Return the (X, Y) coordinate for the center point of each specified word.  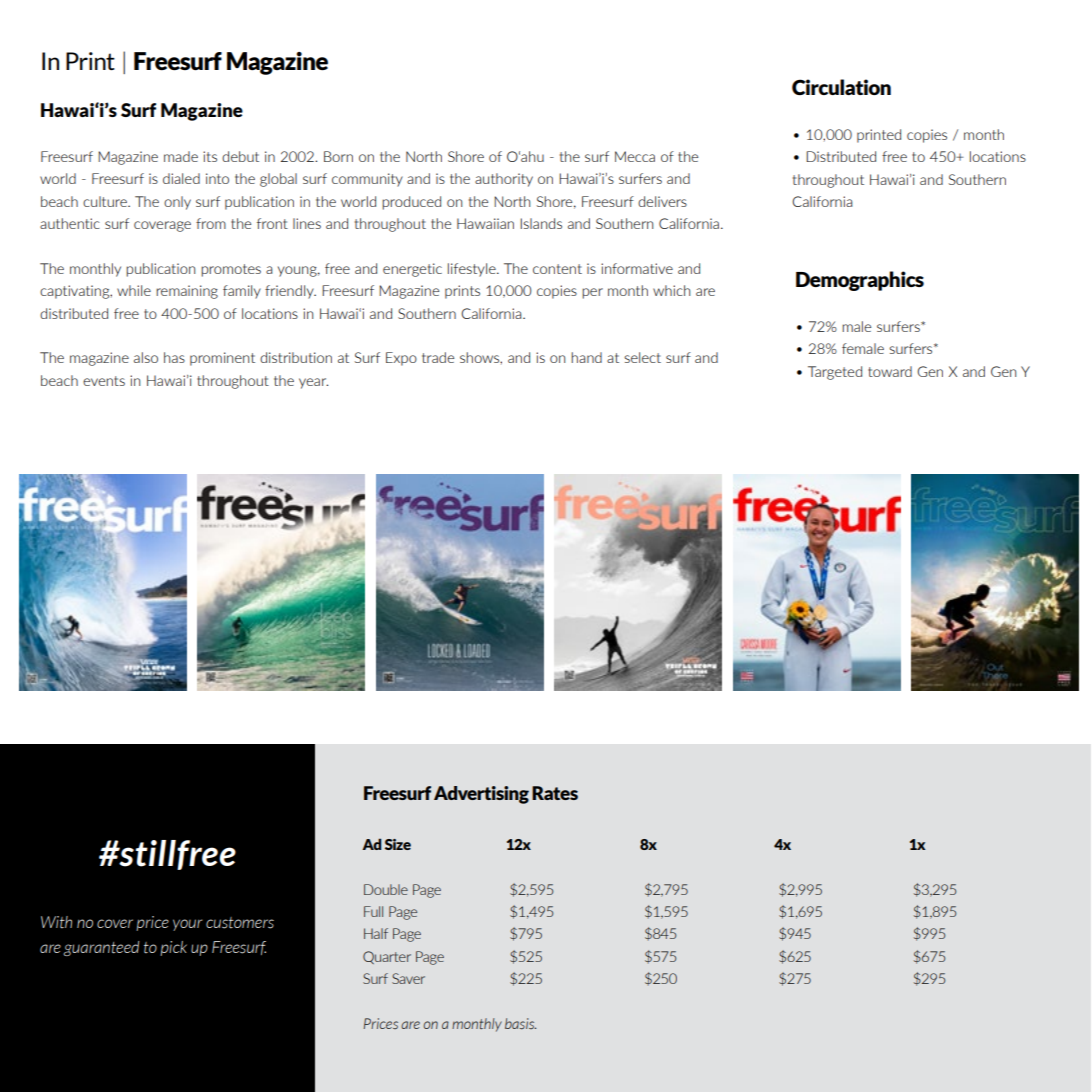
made (181, 156)
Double (386, 889)
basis (520, 1024)
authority (504, 180)
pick (173, 948)
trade (438, 357)
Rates (555, 793)
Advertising (481, 795)
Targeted (835, 373)
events (104, 381)
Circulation (841, 87)
